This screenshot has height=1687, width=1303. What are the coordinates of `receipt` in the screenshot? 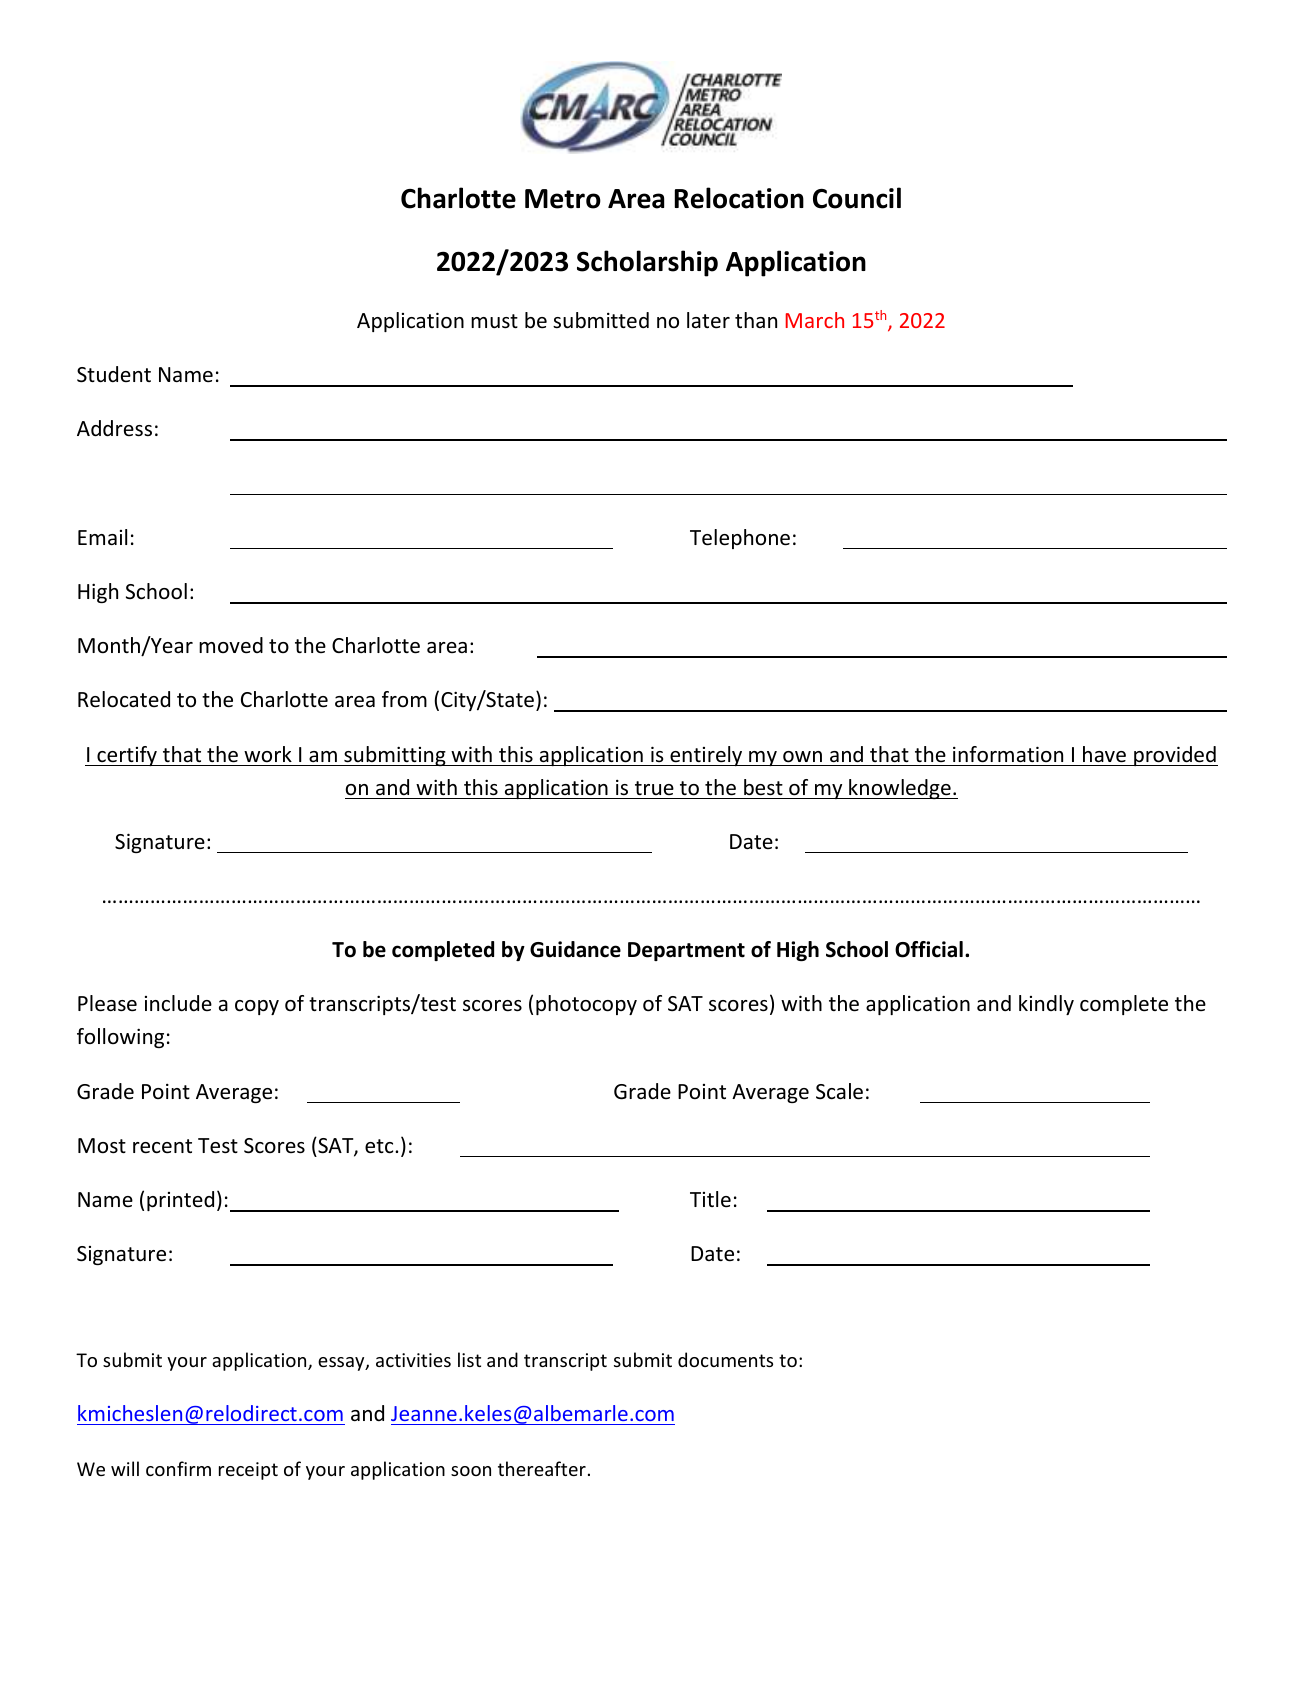 It's located at (248, 1471).
